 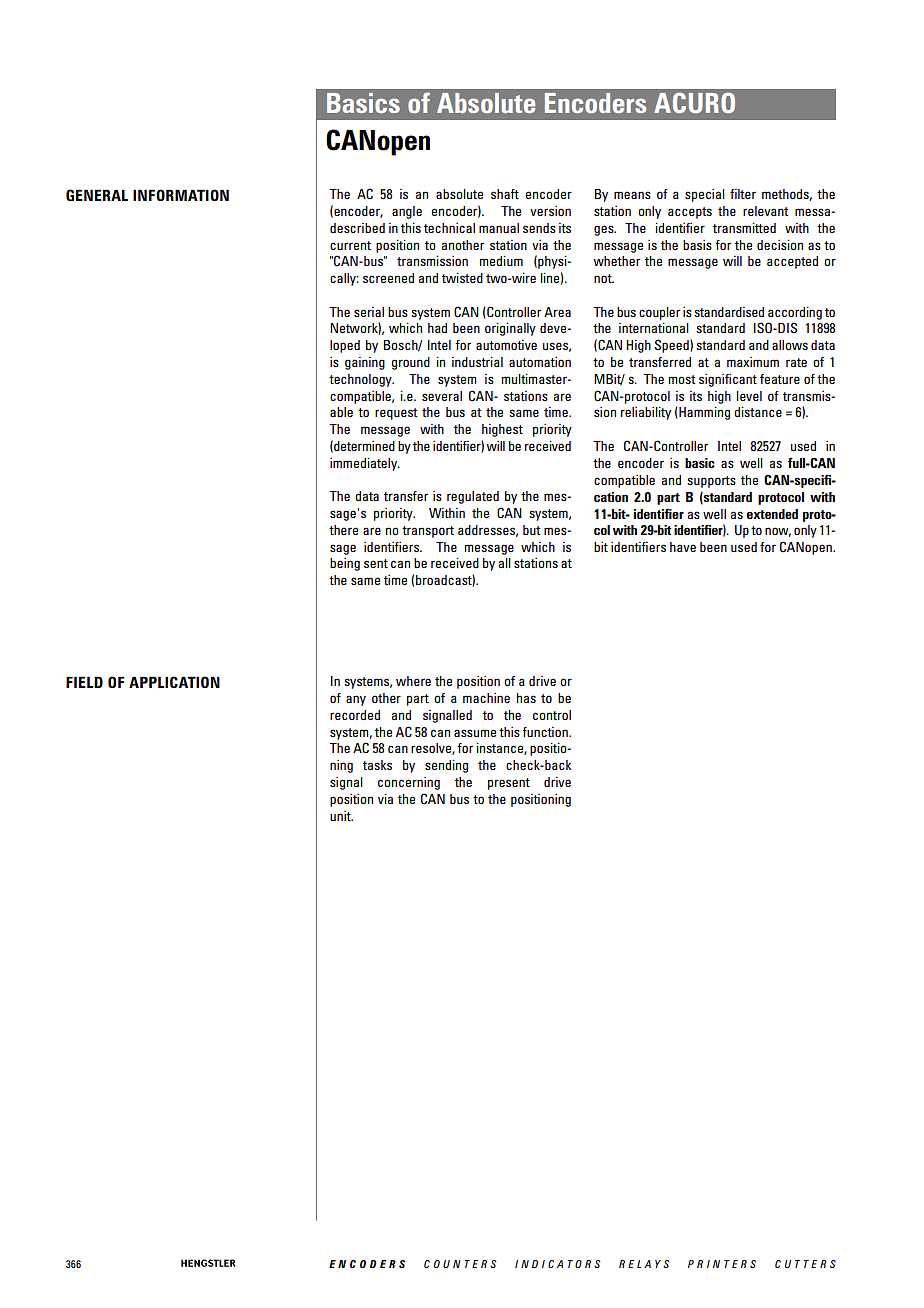 What do you see at coordinates (473, 497) in the image?
I see `regulated` at bounding box center [473, 497].
